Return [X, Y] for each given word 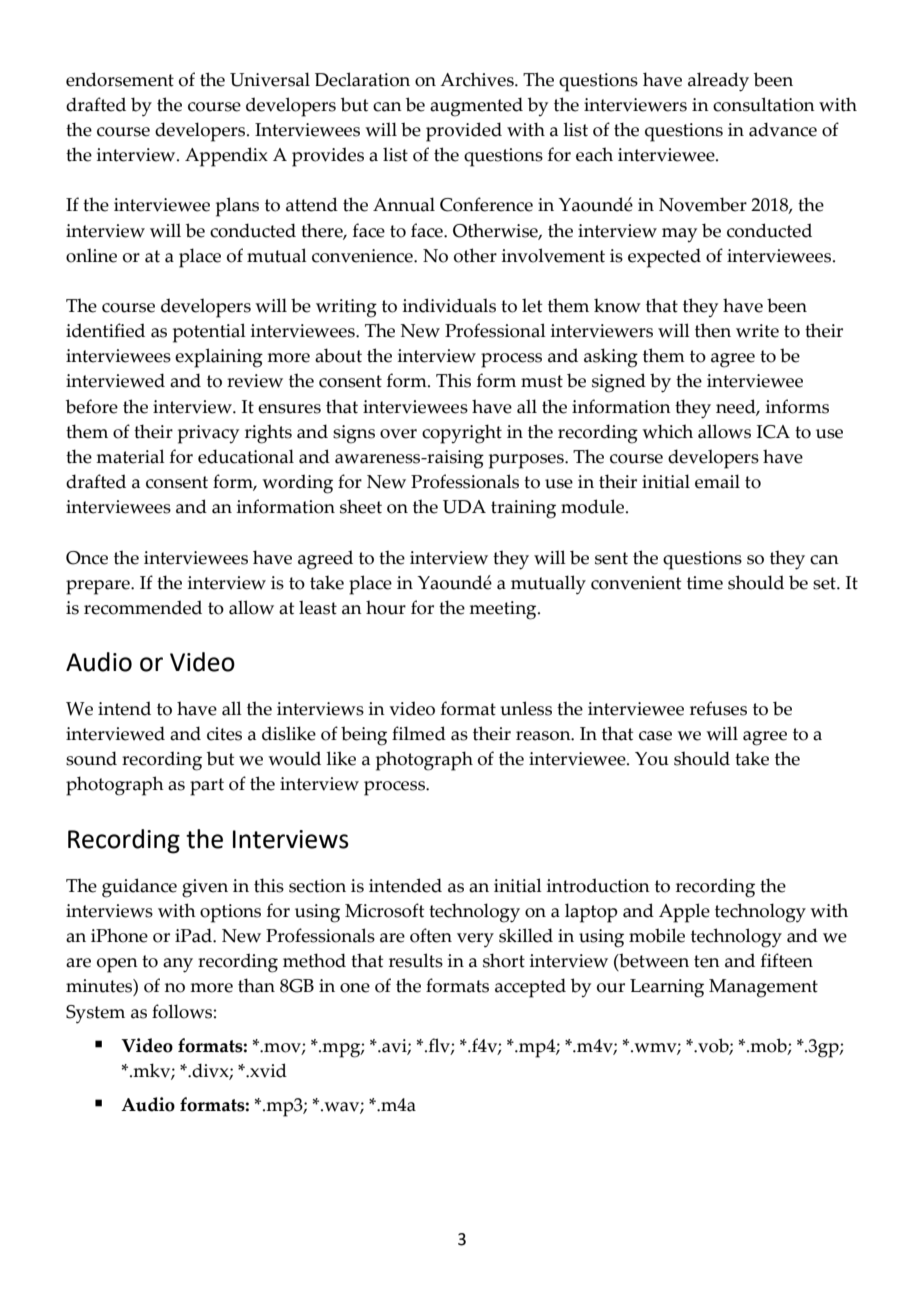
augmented [476, 107]
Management [763, 988]
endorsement [120, 79]
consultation [764, 104]
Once [87, 558]
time [705, 583]
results [416, 960]
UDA [464, 507]
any [178, 965]
